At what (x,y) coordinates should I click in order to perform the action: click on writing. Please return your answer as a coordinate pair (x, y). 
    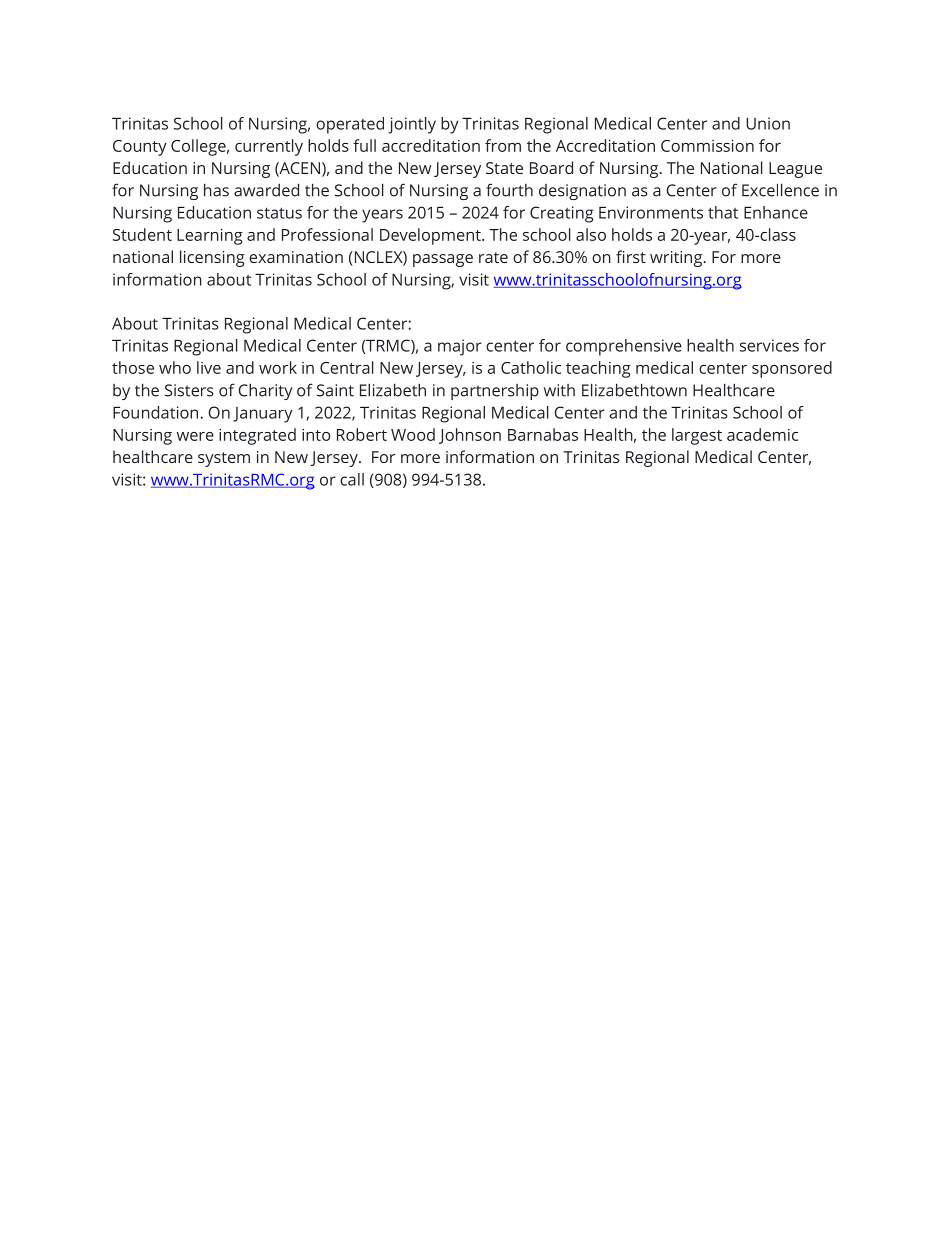
    Looking at the image, I should click on (677, 259).
